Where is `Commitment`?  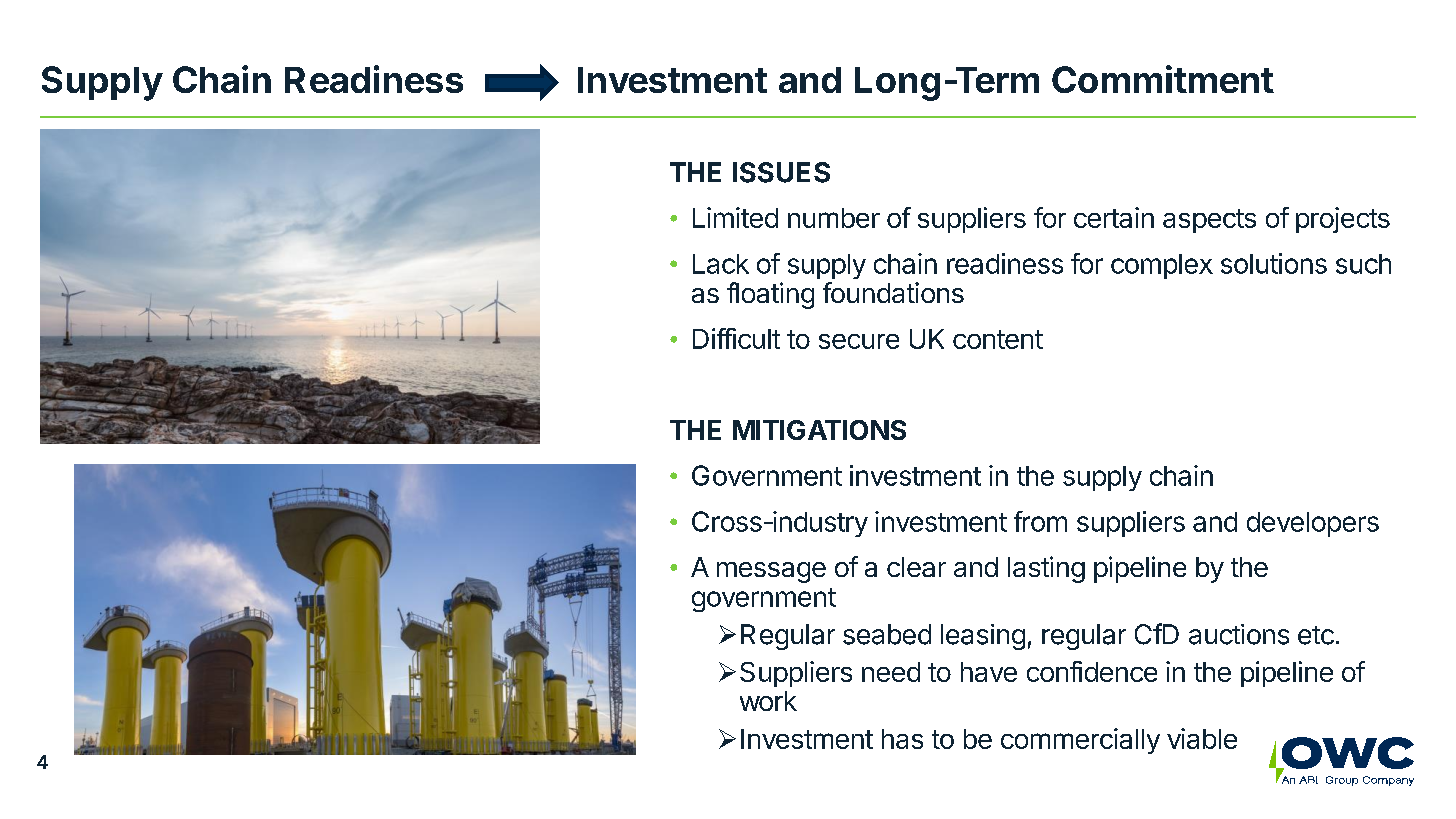 Commitment is located at coordinates (1163, 79).
